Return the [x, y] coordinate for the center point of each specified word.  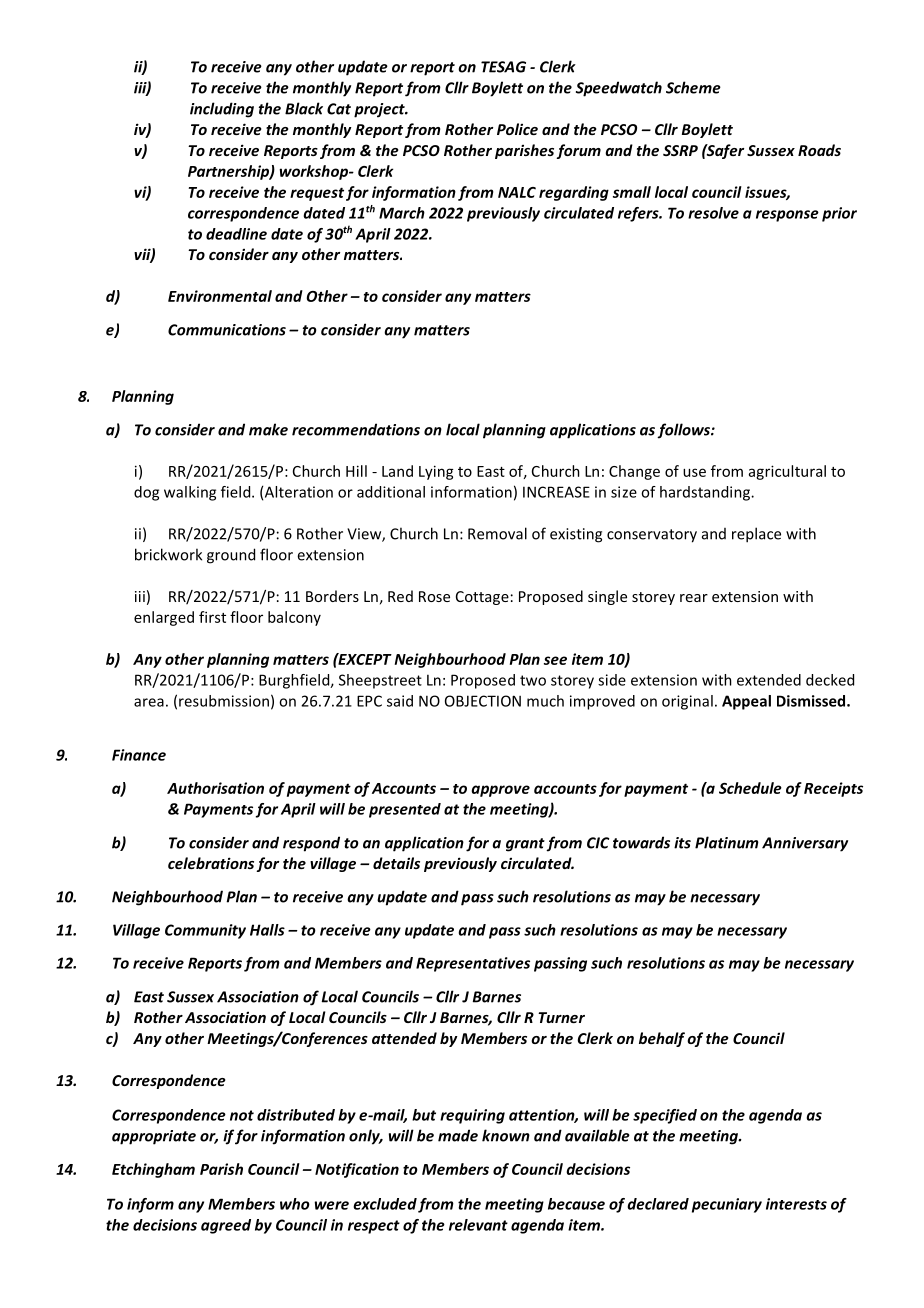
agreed [226, 1226]
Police [517, 129]
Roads [819, 150]
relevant [478, 1225]
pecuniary [727, 1205]
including [222, 110]
